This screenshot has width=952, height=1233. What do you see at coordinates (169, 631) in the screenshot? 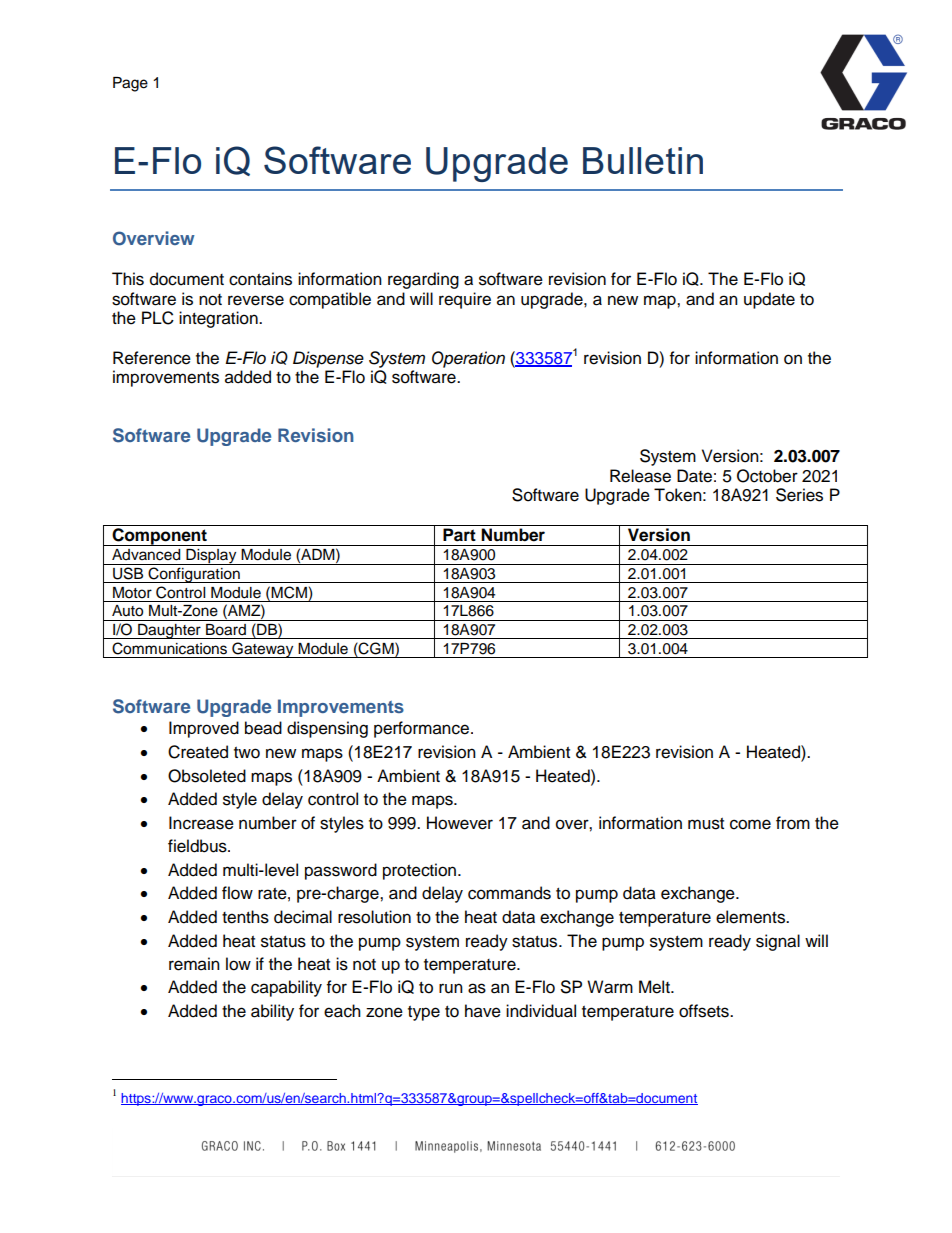
I see `Daughter` at bounding box center [169, 631].
